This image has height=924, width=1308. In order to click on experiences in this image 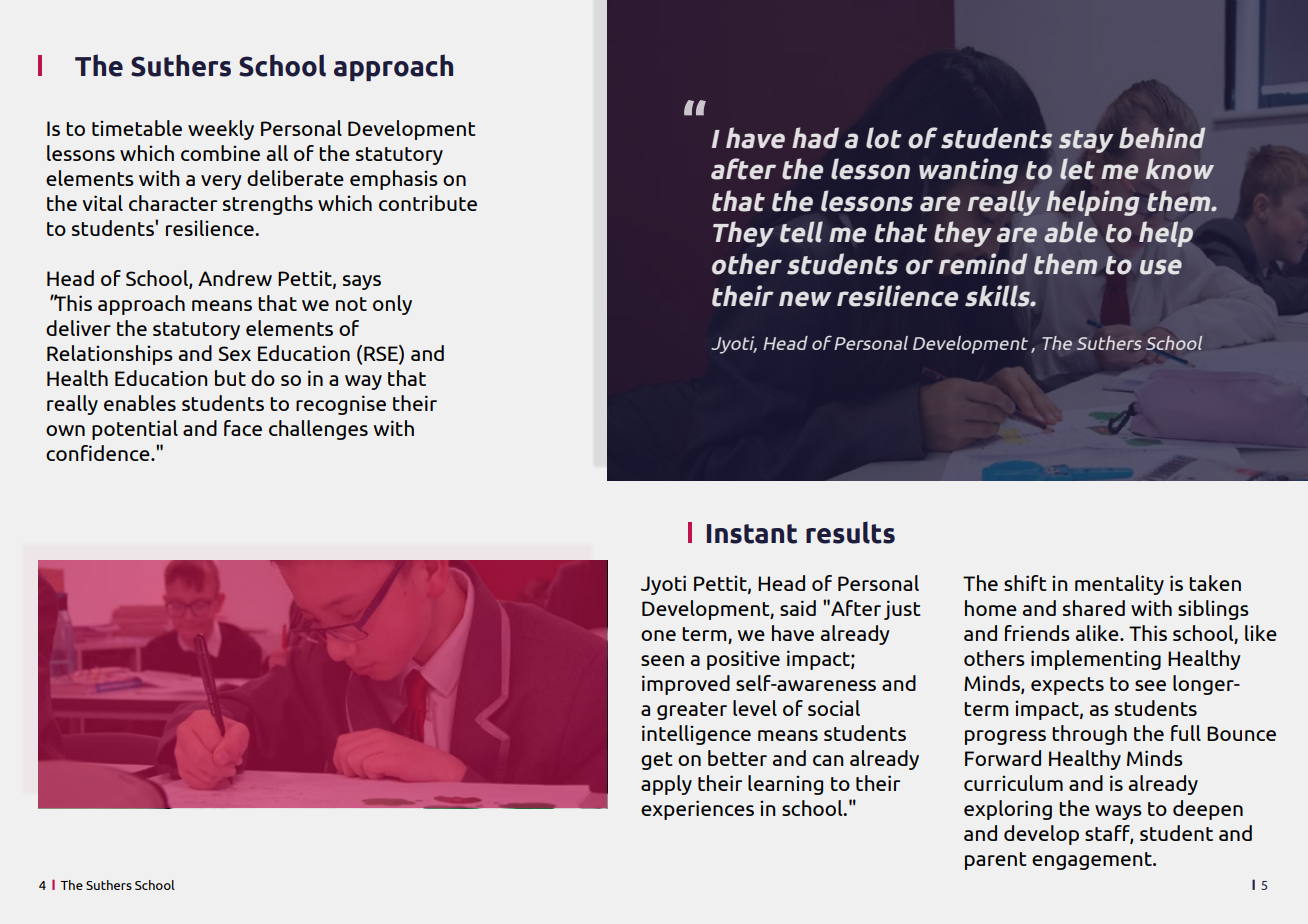, I will do `click(697, 810)`.
